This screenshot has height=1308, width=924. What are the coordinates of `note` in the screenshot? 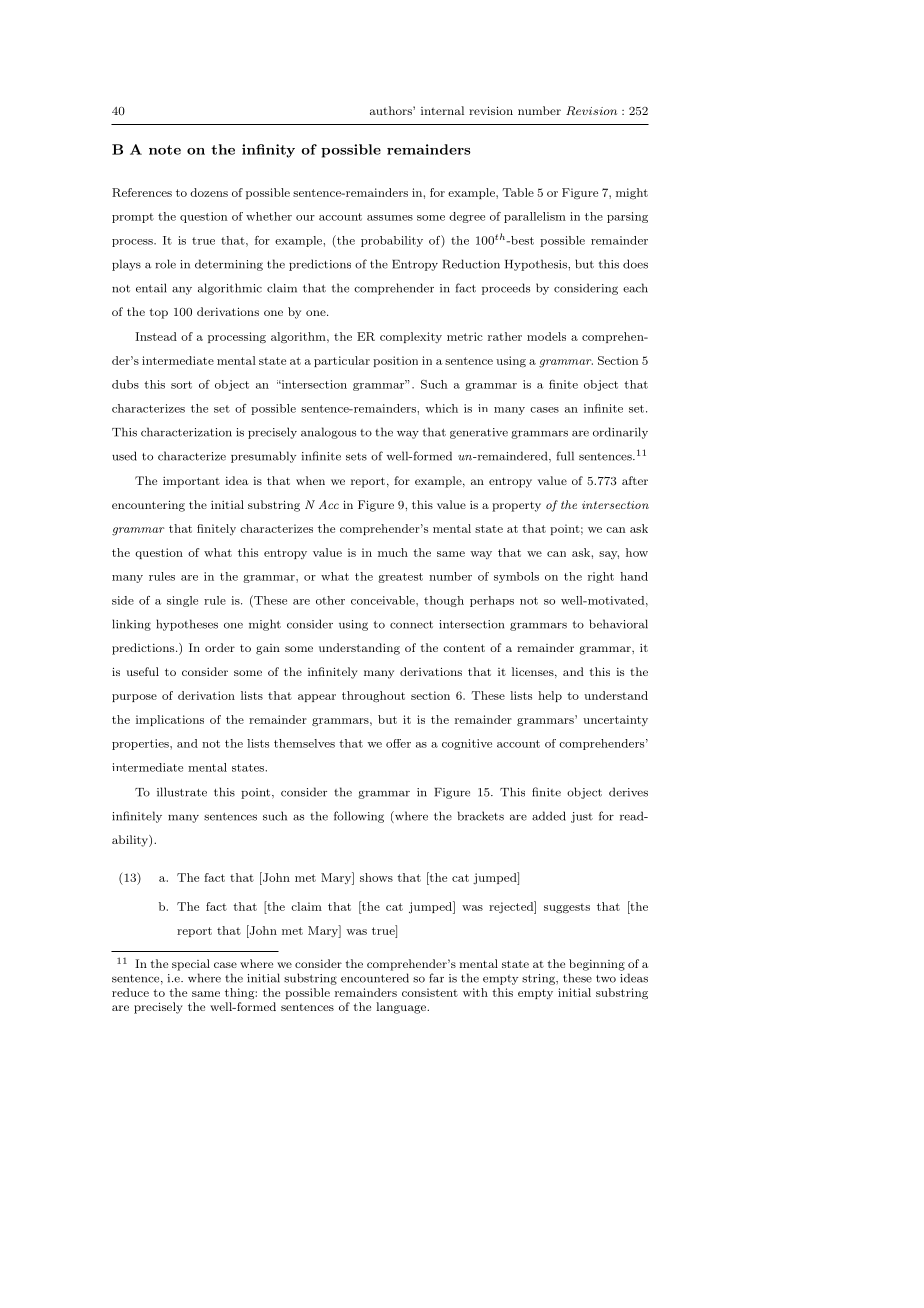 It's located at (165, 150).
